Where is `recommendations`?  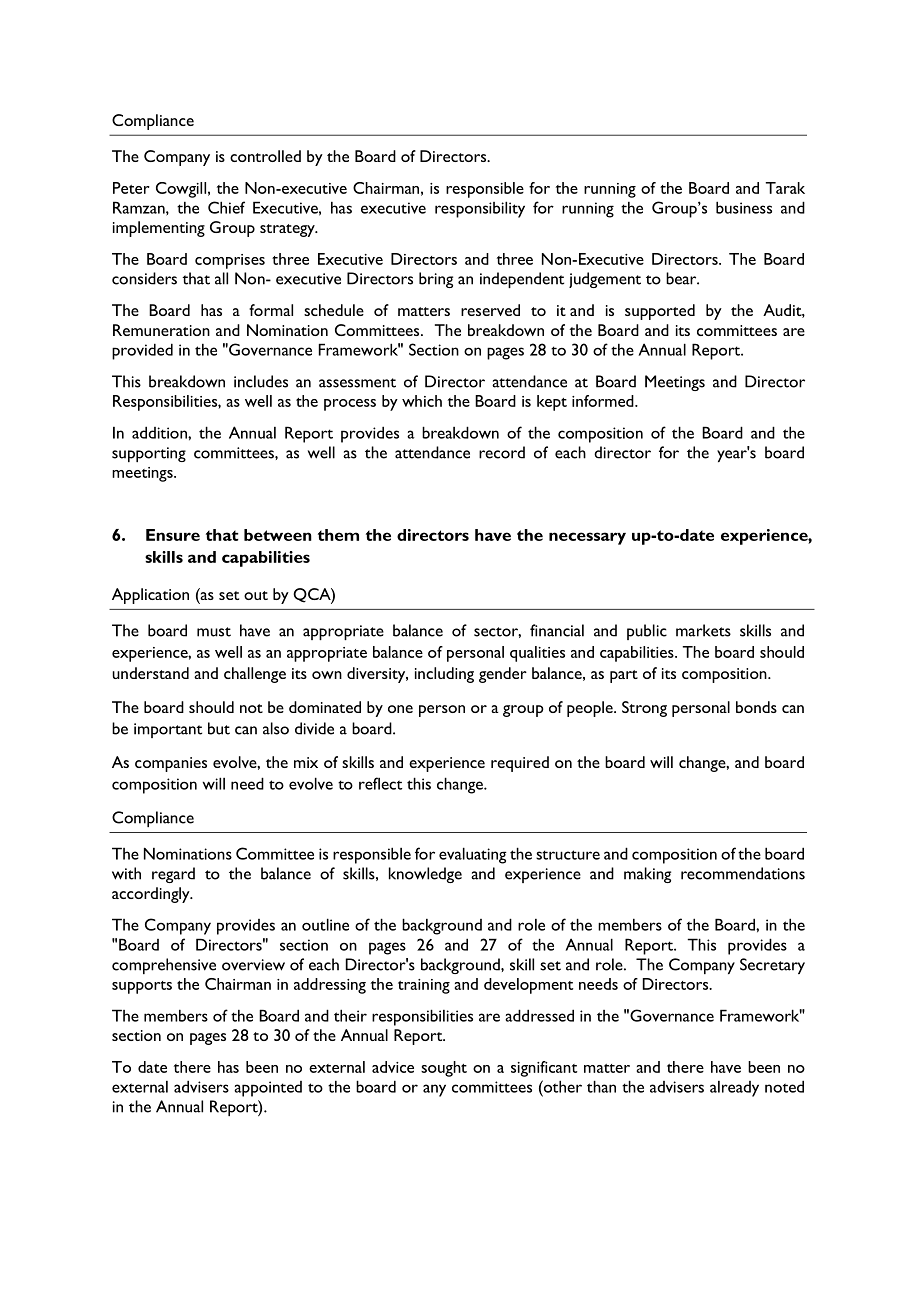
recommendations is located at coordinates (743, 873).
